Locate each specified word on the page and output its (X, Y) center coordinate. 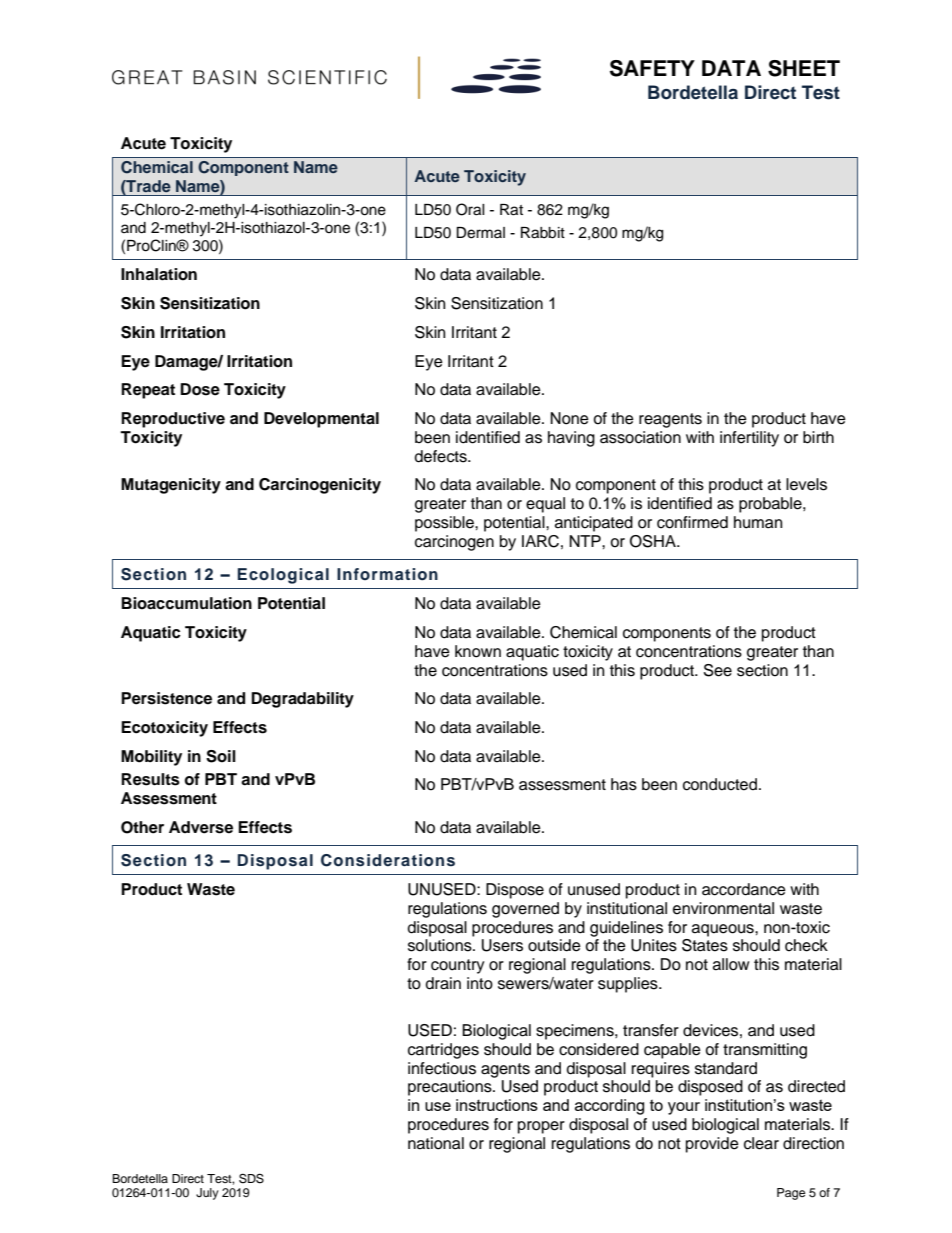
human (758, 522)
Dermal (480, 233)
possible (445, 524)
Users (502, 945)
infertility (749, 439)
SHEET (804, 68)
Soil (221, 756)
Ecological (283, 576)
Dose (200, 389)
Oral (470, 209)
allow (731, 964)
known (478, 651)
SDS (251, 1178)
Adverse (201, 827)
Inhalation (159, 274)
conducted (720, 784)
